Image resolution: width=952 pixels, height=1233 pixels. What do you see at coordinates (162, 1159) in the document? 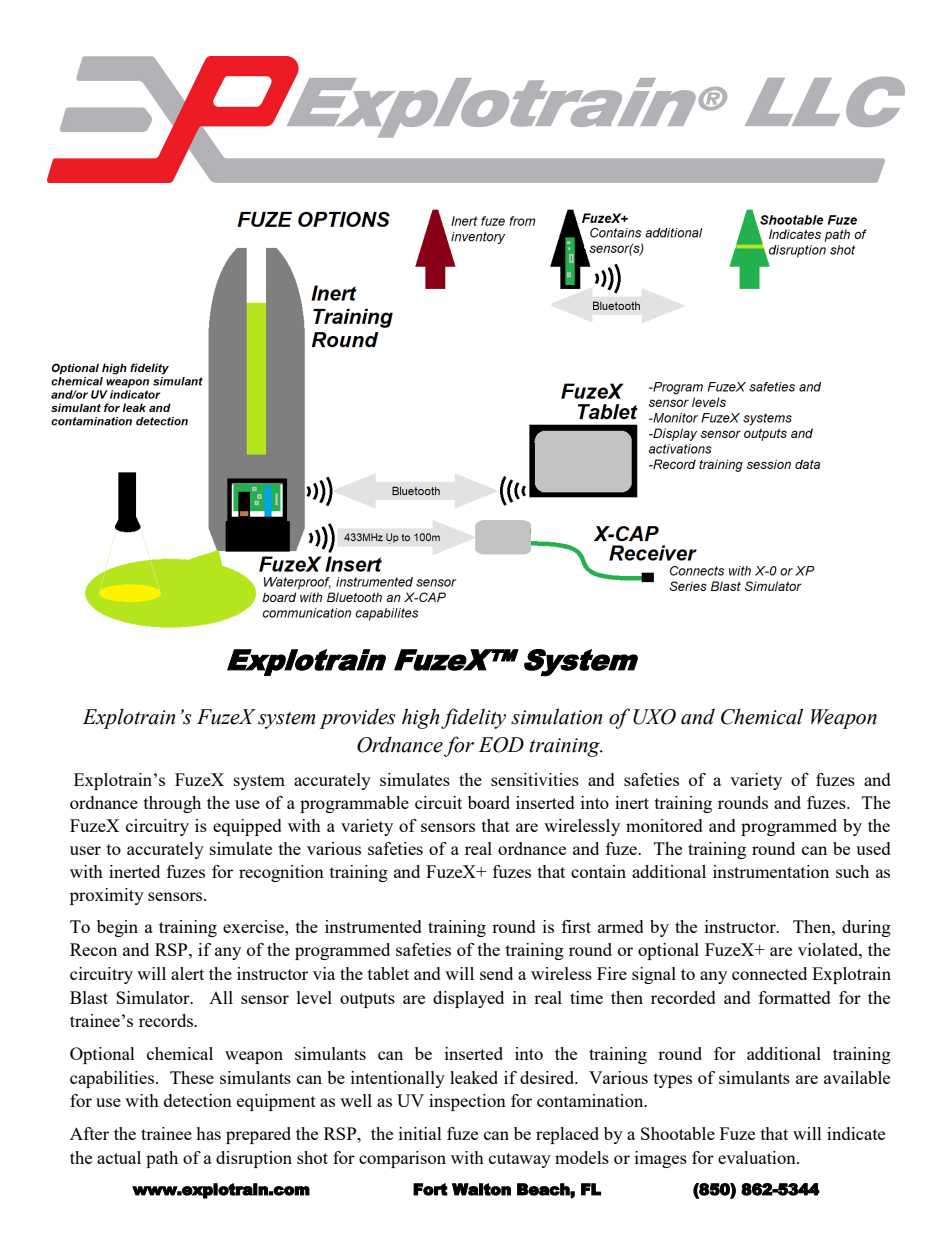
I see `path` at bounding box center [162, 1159].
